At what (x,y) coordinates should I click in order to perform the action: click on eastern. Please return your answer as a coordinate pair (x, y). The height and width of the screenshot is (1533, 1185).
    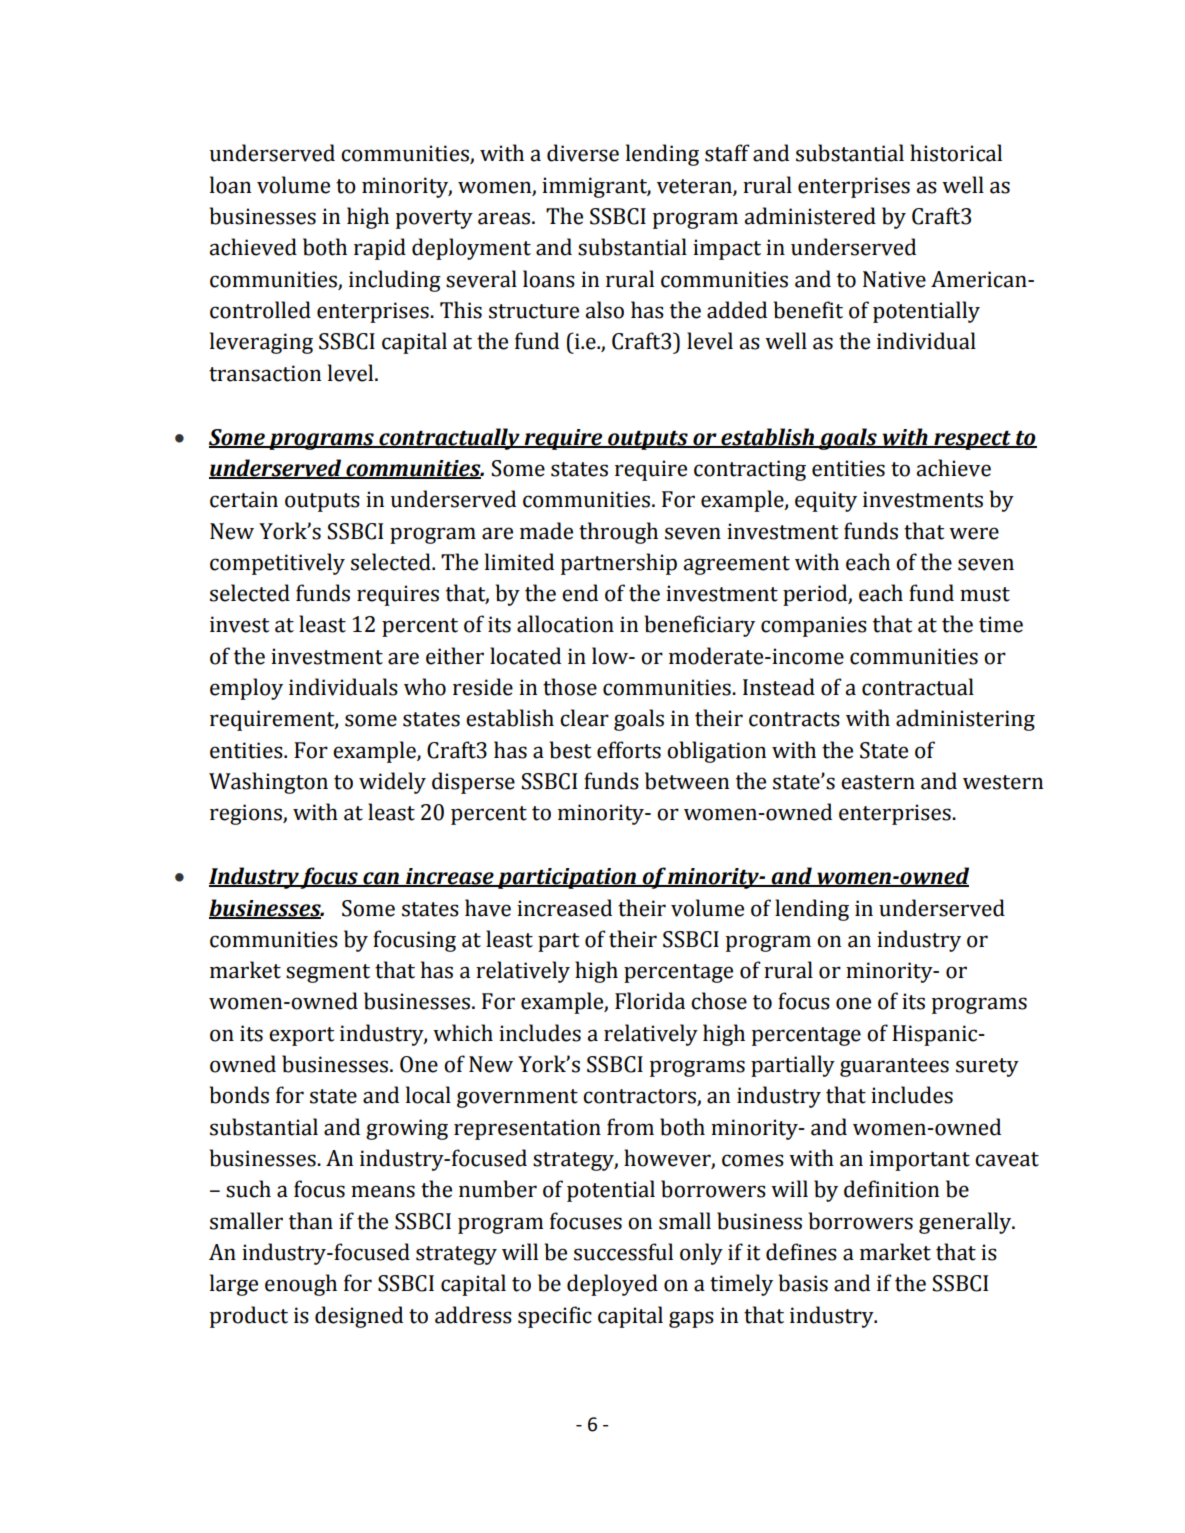
    Looking at the image, I should click on (878, 782).
